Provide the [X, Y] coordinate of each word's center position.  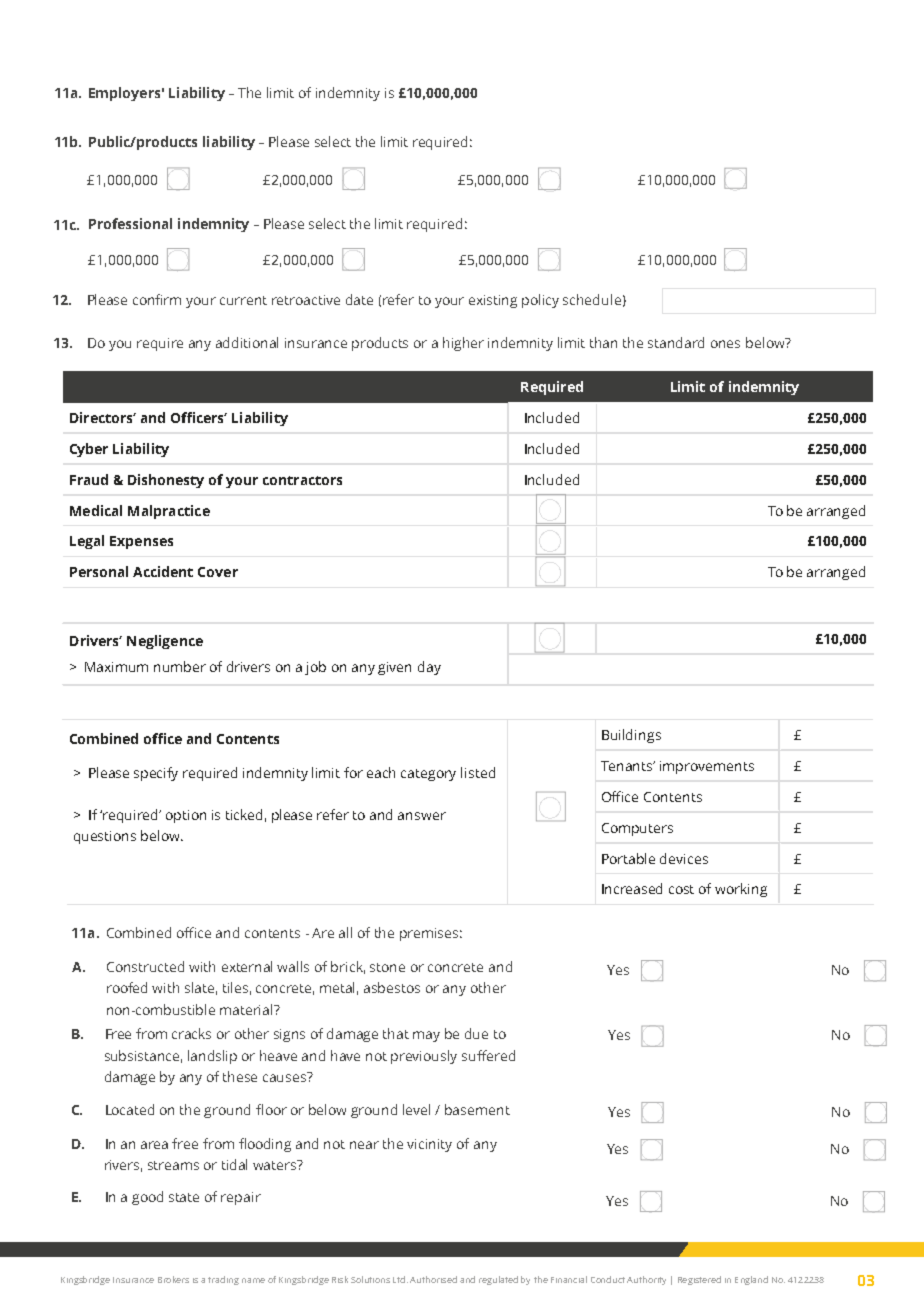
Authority [646, 1280]
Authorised [433, 1279]
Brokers [173, 1279]
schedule [592, 299]
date [359, 299]
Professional [130, 223]
